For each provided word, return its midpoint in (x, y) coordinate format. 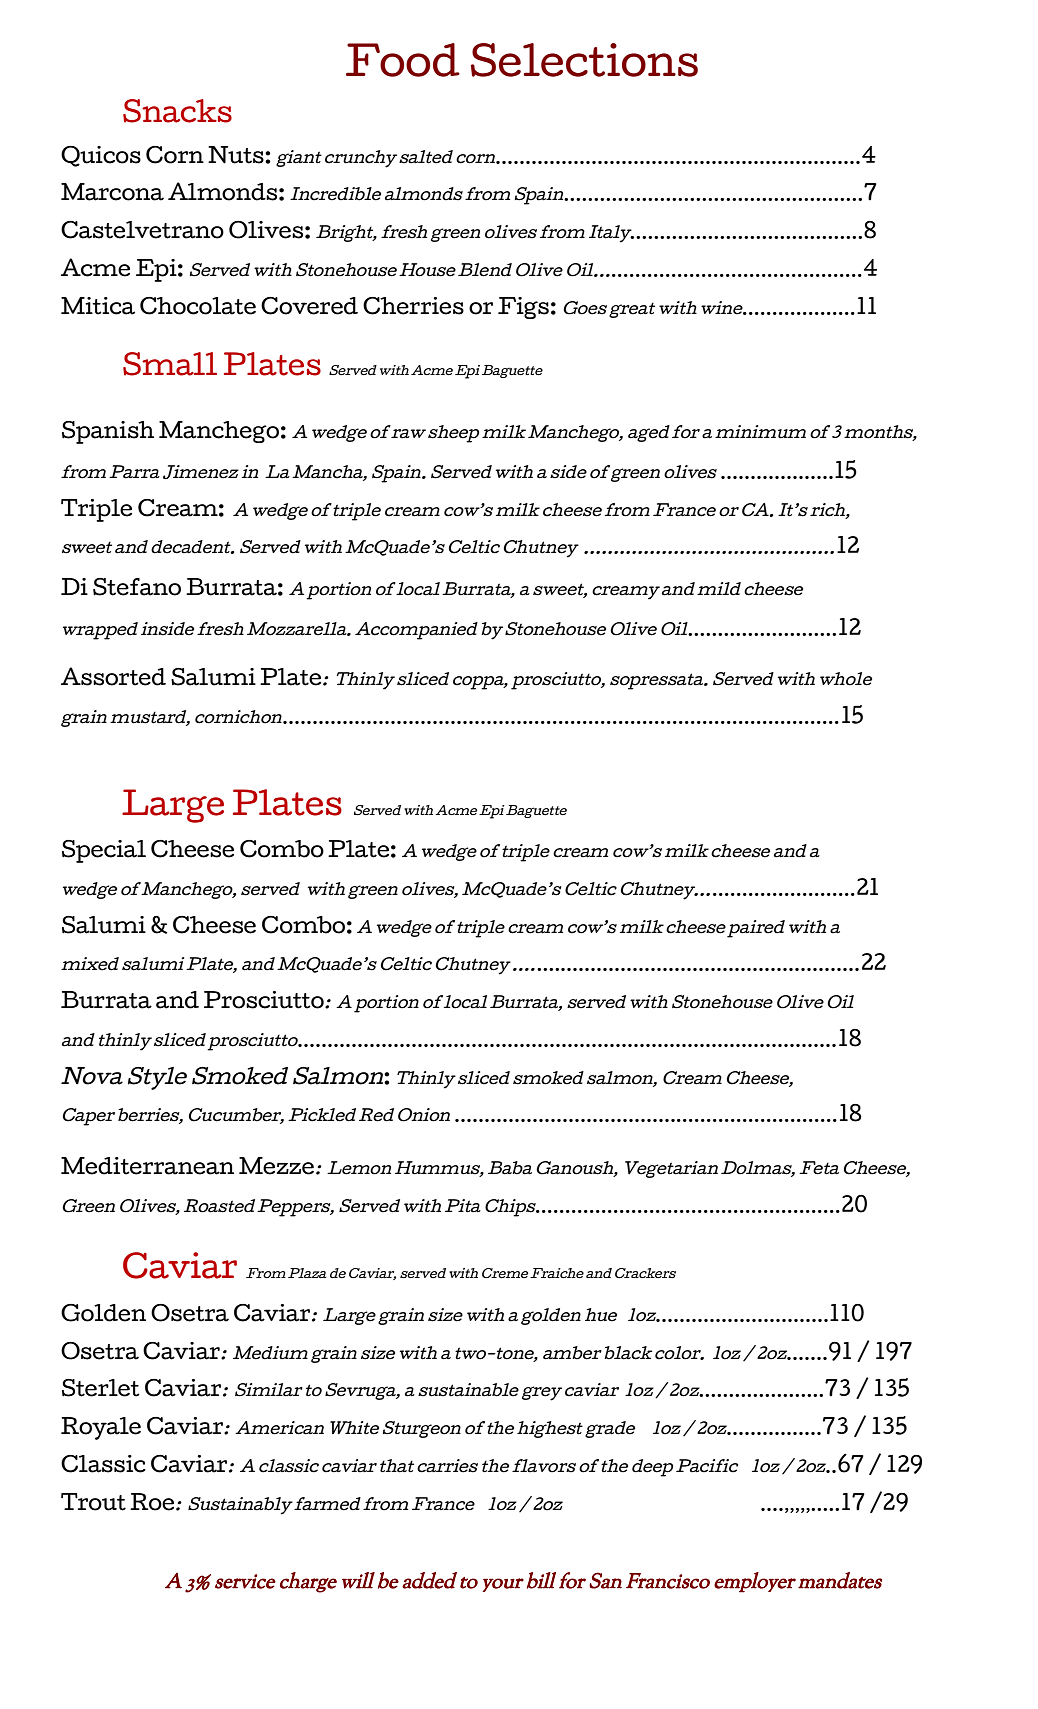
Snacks (177, 111)
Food (403, 60)
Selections (584, 60)
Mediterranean (147, 1166)
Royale (101, 1428)
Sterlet (101, 1388)
